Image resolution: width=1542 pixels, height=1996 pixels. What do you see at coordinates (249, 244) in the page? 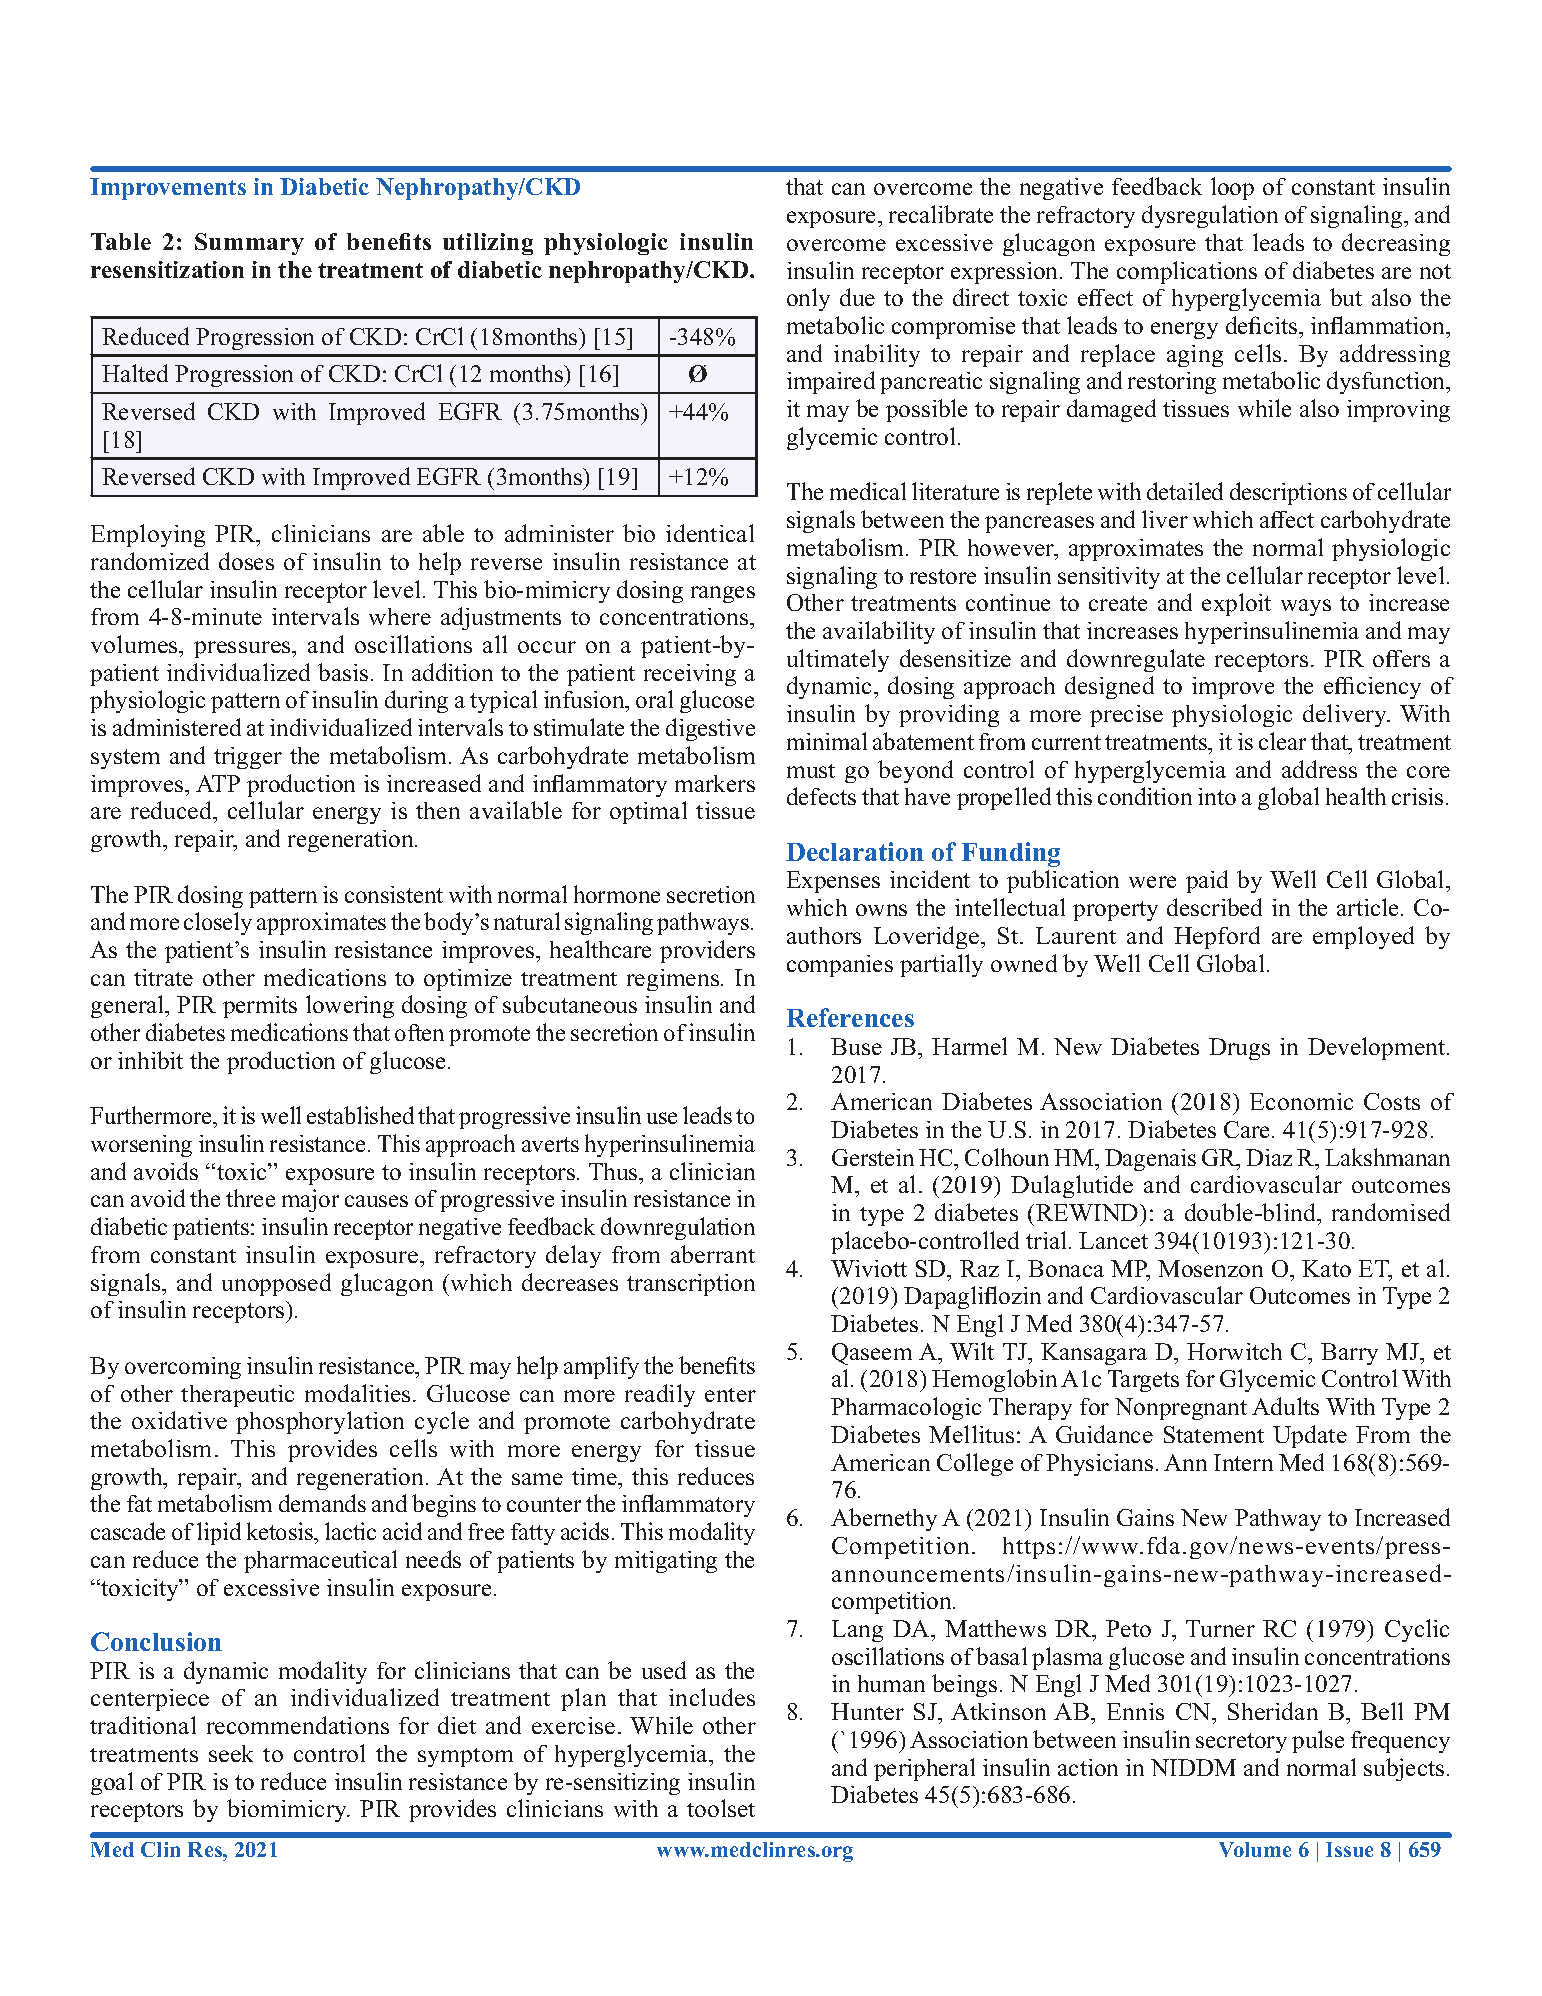
I see `Summary` at bounding box center [249, 244].
